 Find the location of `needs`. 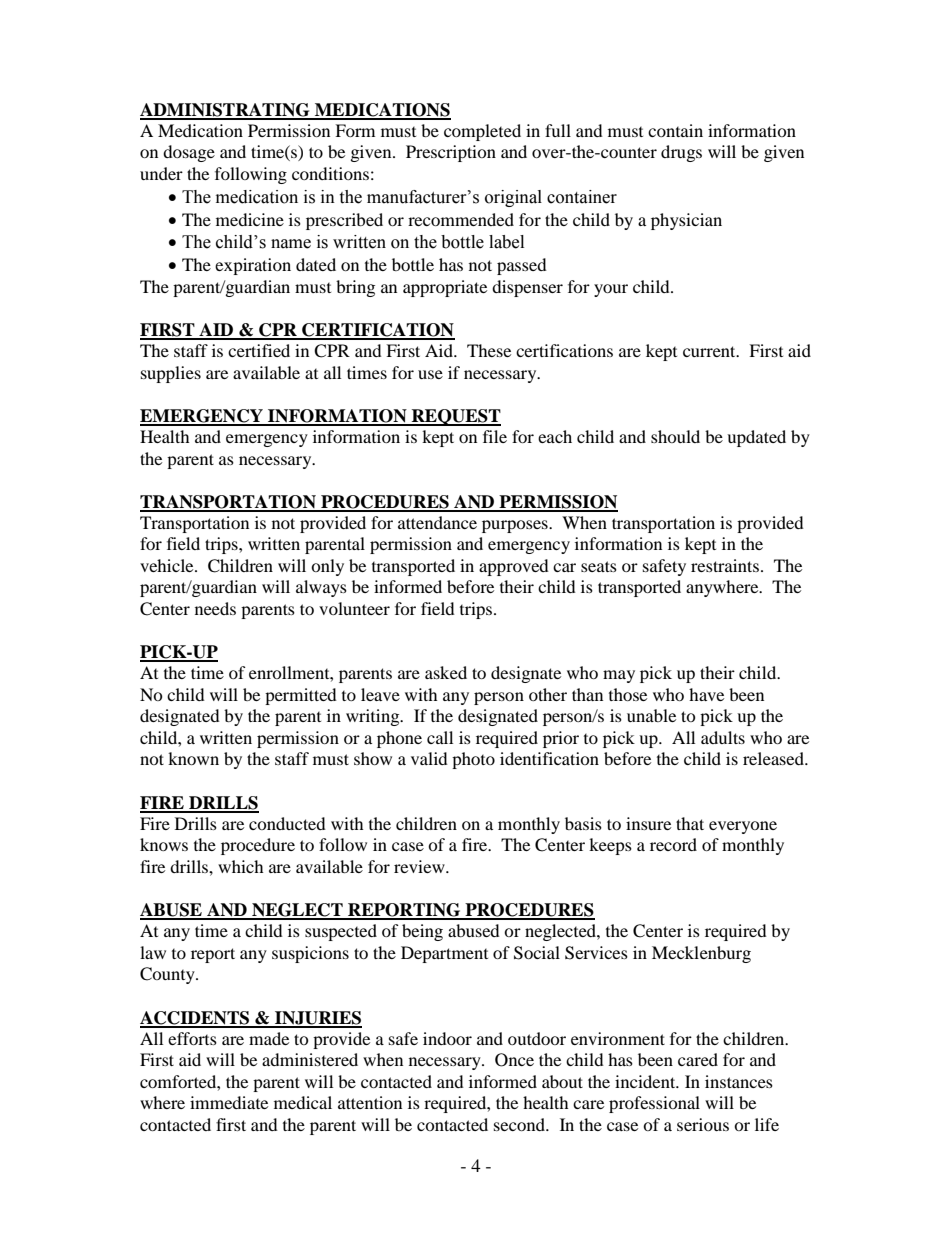

needs is located at coordinates (215, 608).
